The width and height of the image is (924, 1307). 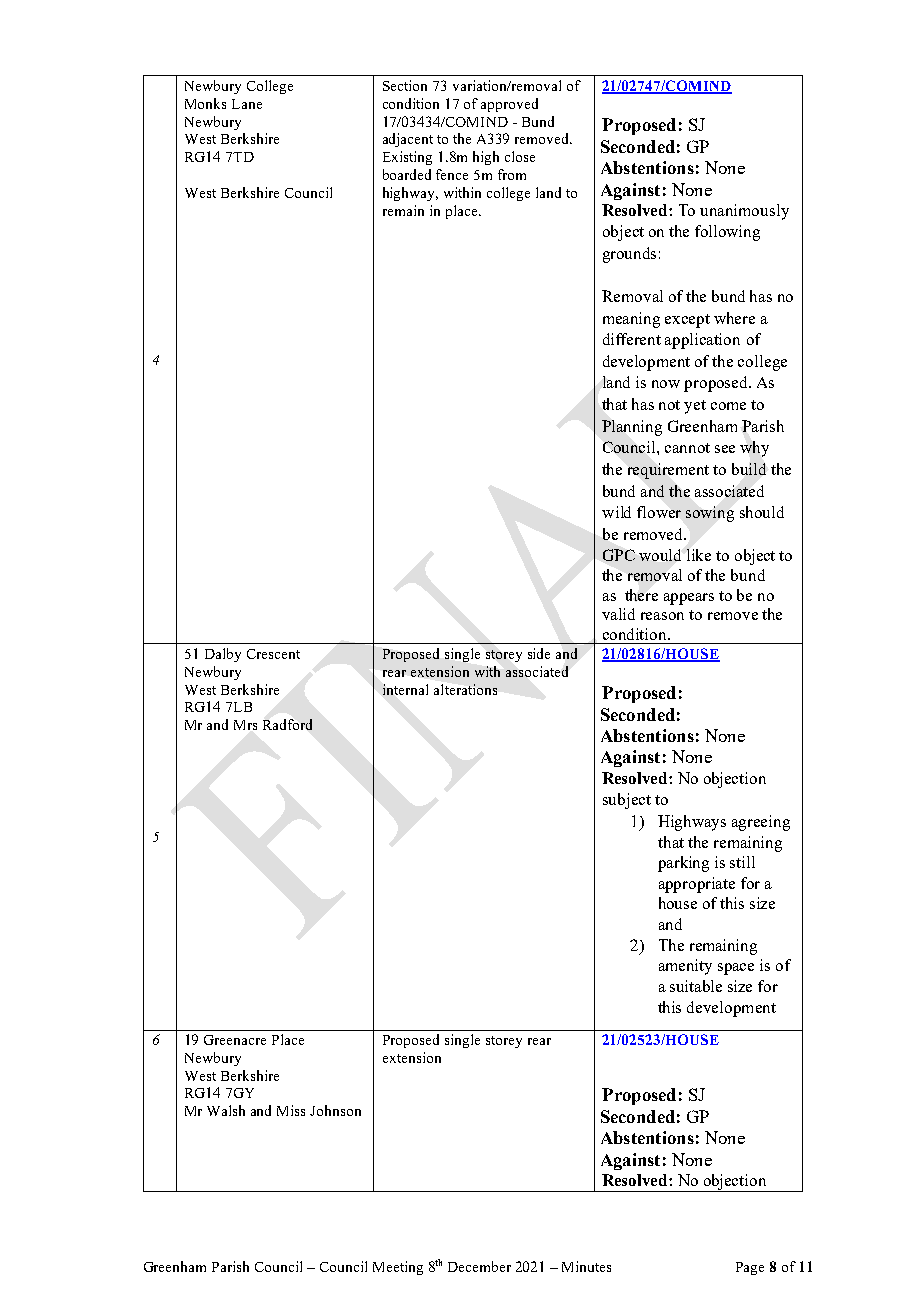 I want to click on approved, so click(x=509, y=105).
